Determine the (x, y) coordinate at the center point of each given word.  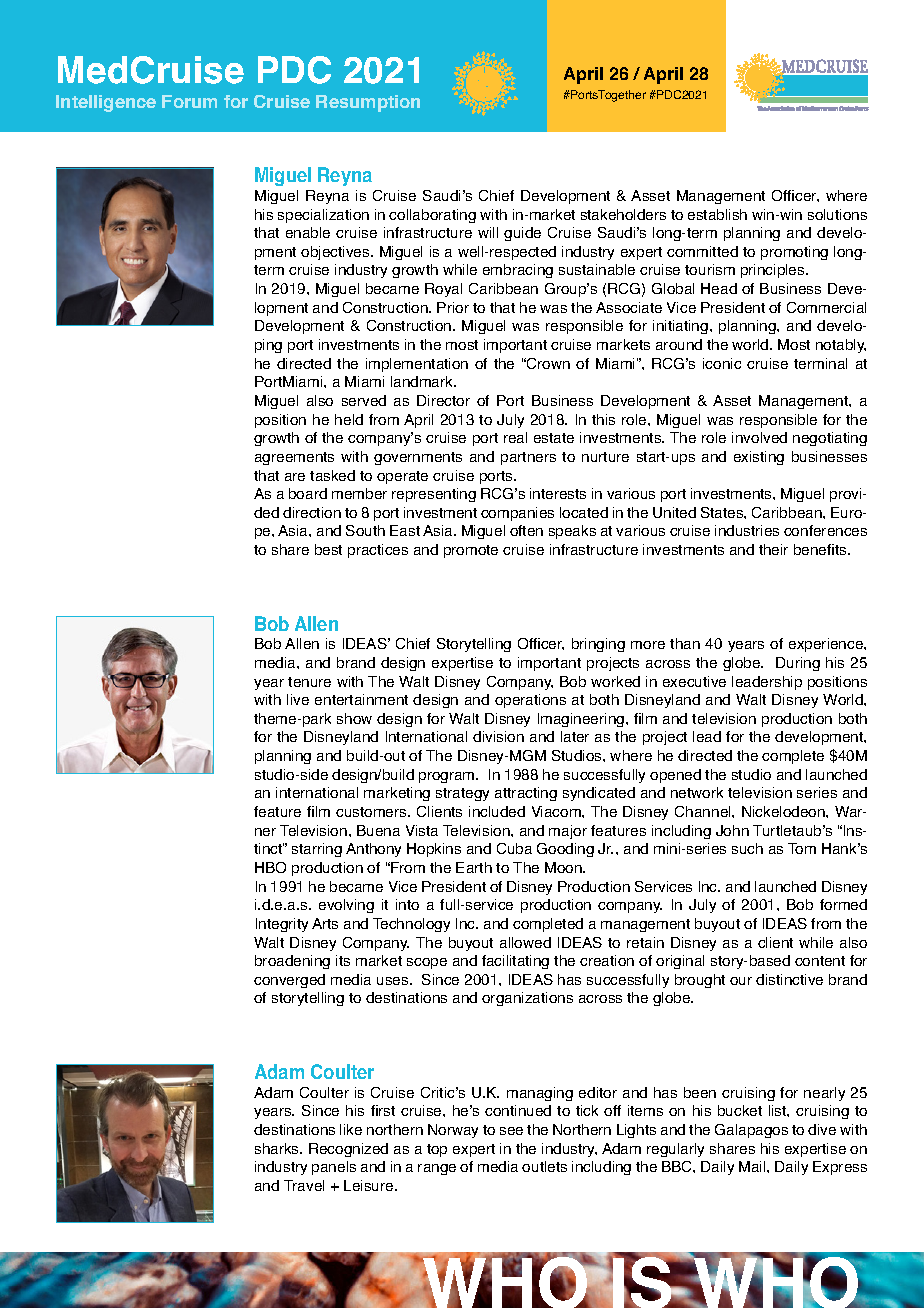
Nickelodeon (784, 811)
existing (759, 458)
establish (717, 214)
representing (434, 495)
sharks (278, 1148)
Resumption (368, 103)
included (497, 811)
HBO (270, 867)
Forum (189, 101)
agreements (294, 458)
